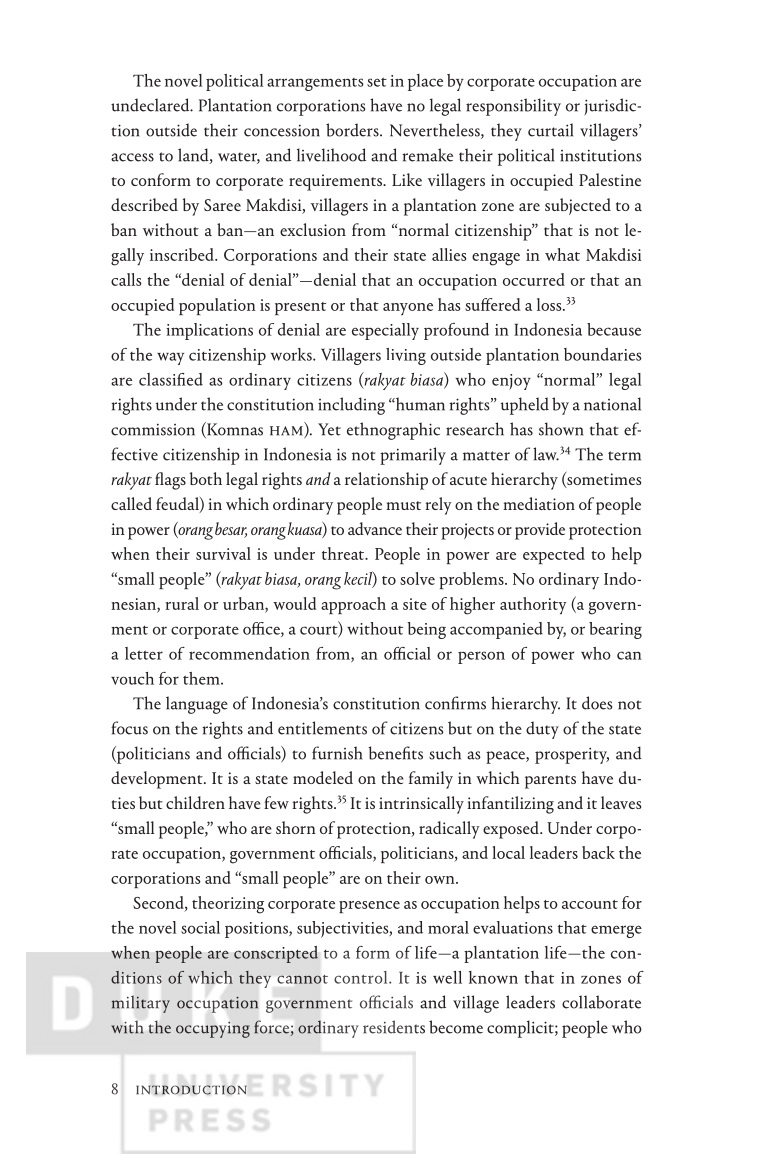 This image has height=1170, width=780. Describe the element at coordinates (550, 304) in the image. I see `loss` at that location.
